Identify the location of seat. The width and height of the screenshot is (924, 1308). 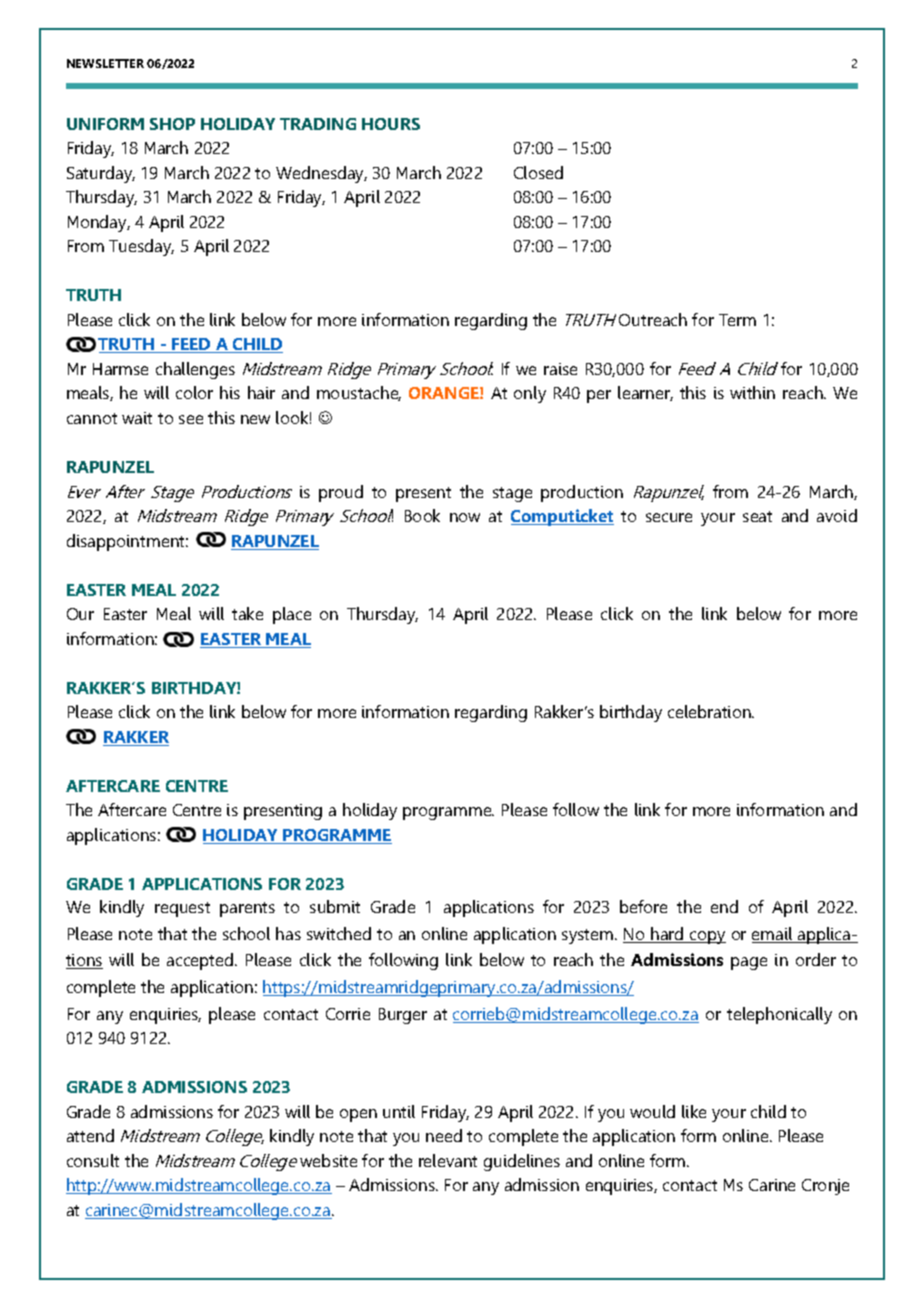
(757, 516).
